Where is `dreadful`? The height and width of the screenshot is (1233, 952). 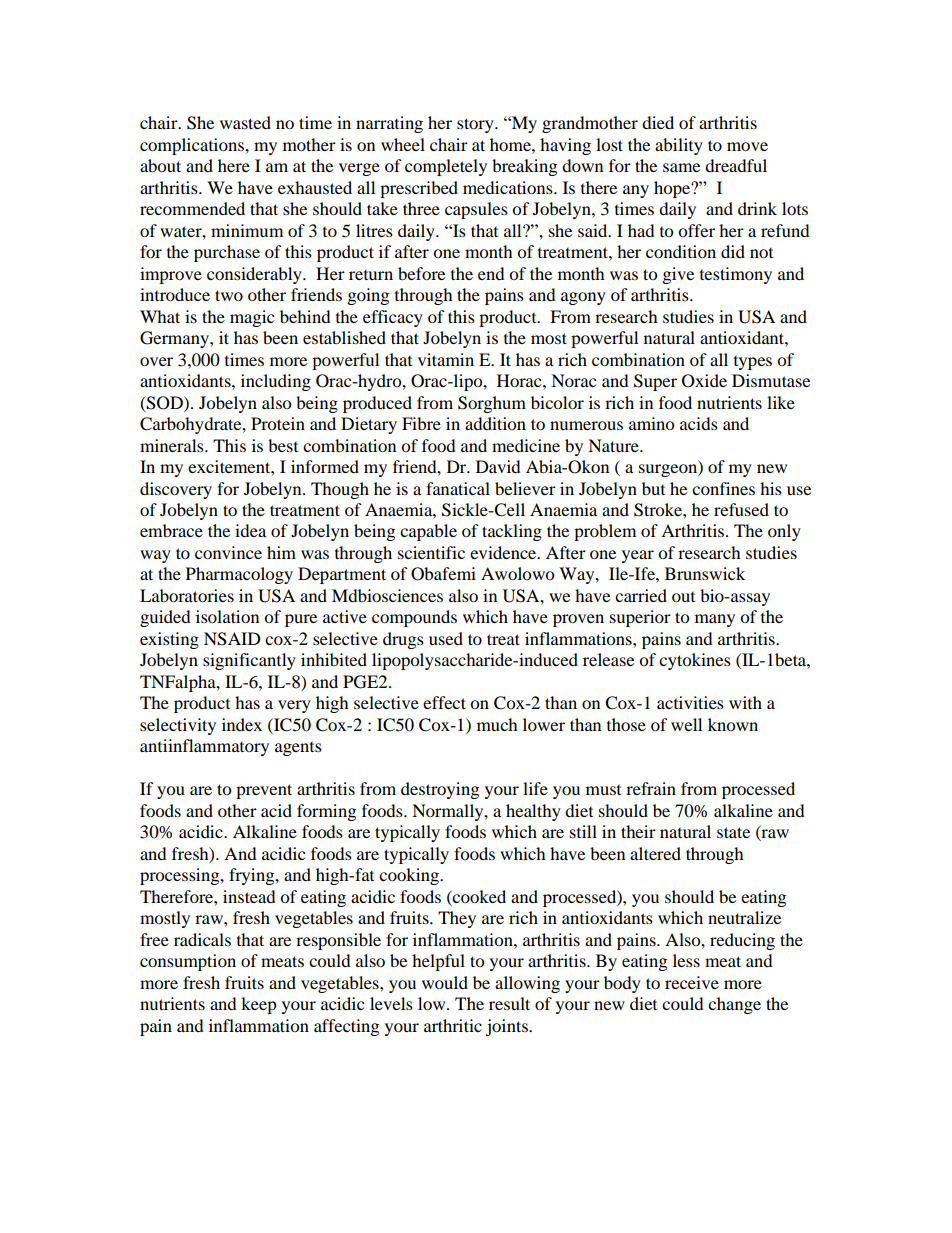 dreadful is located at coordinates (736, 165).
